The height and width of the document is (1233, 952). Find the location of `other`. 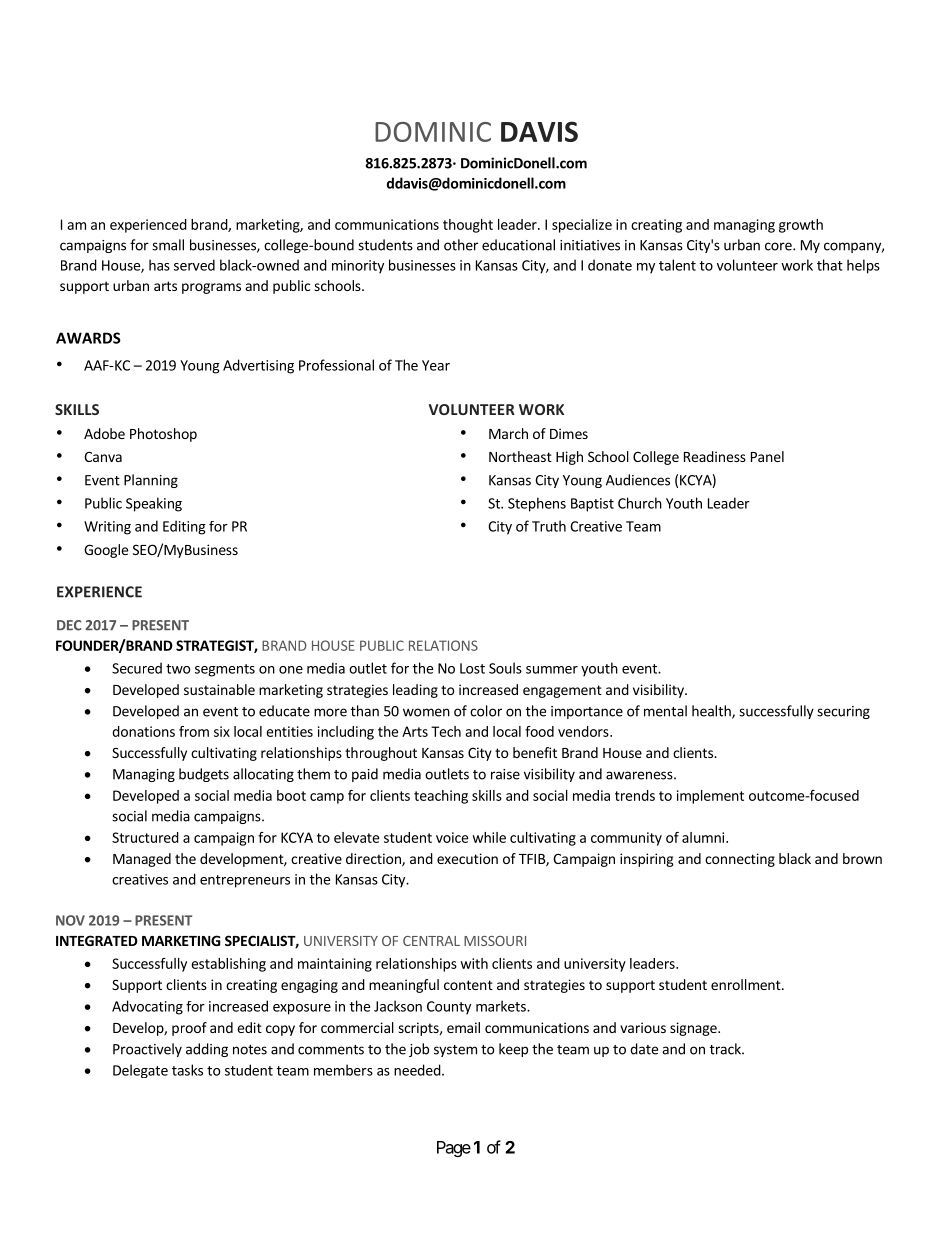

other is located at coordinates (461, 245).
